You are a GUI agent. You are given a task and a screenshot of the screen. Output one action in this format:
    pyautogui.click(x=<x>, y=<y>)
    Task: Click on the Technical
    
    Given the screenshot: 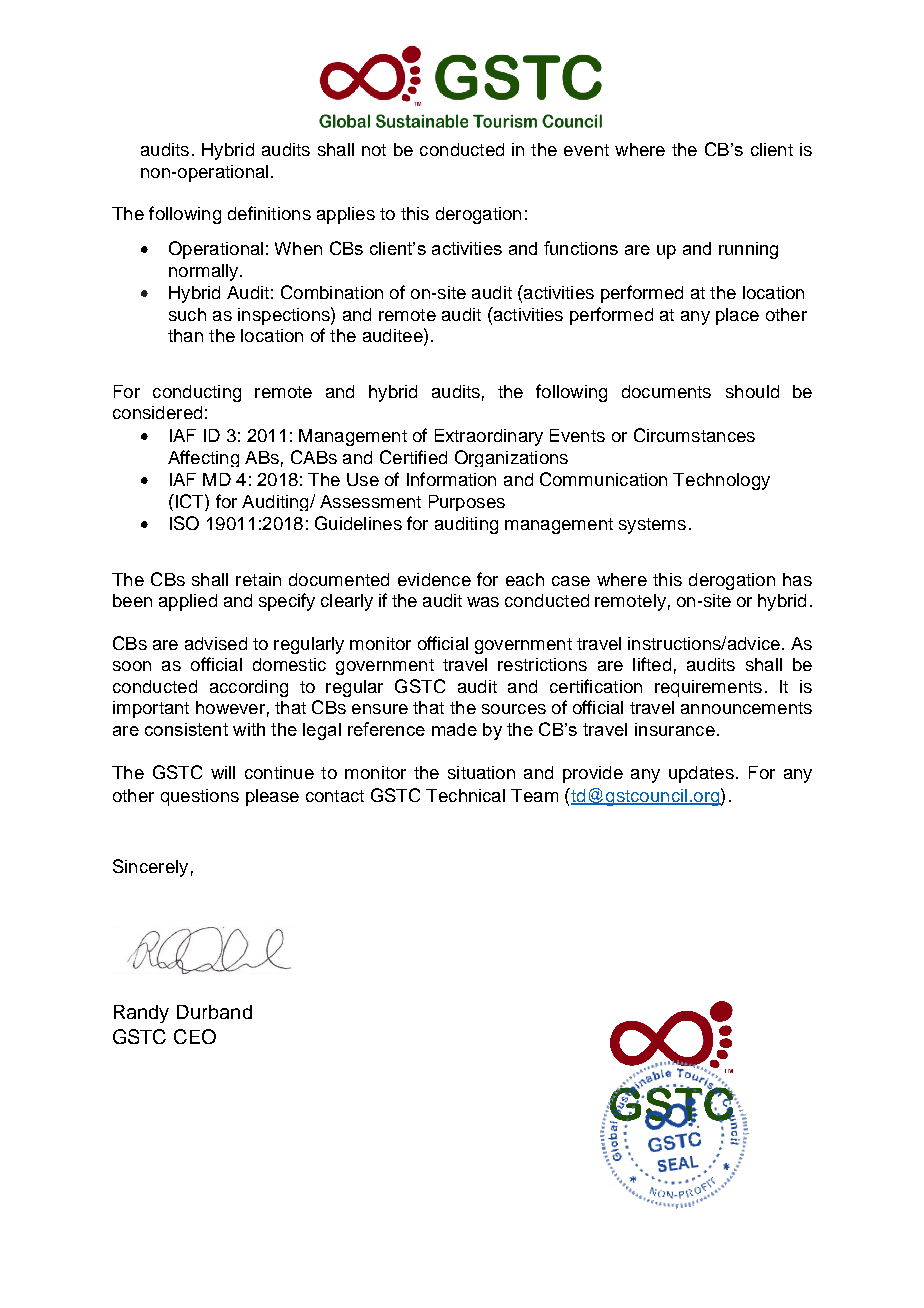 What is the action you would take?
    pyautogui.click(x=465, y=795)
